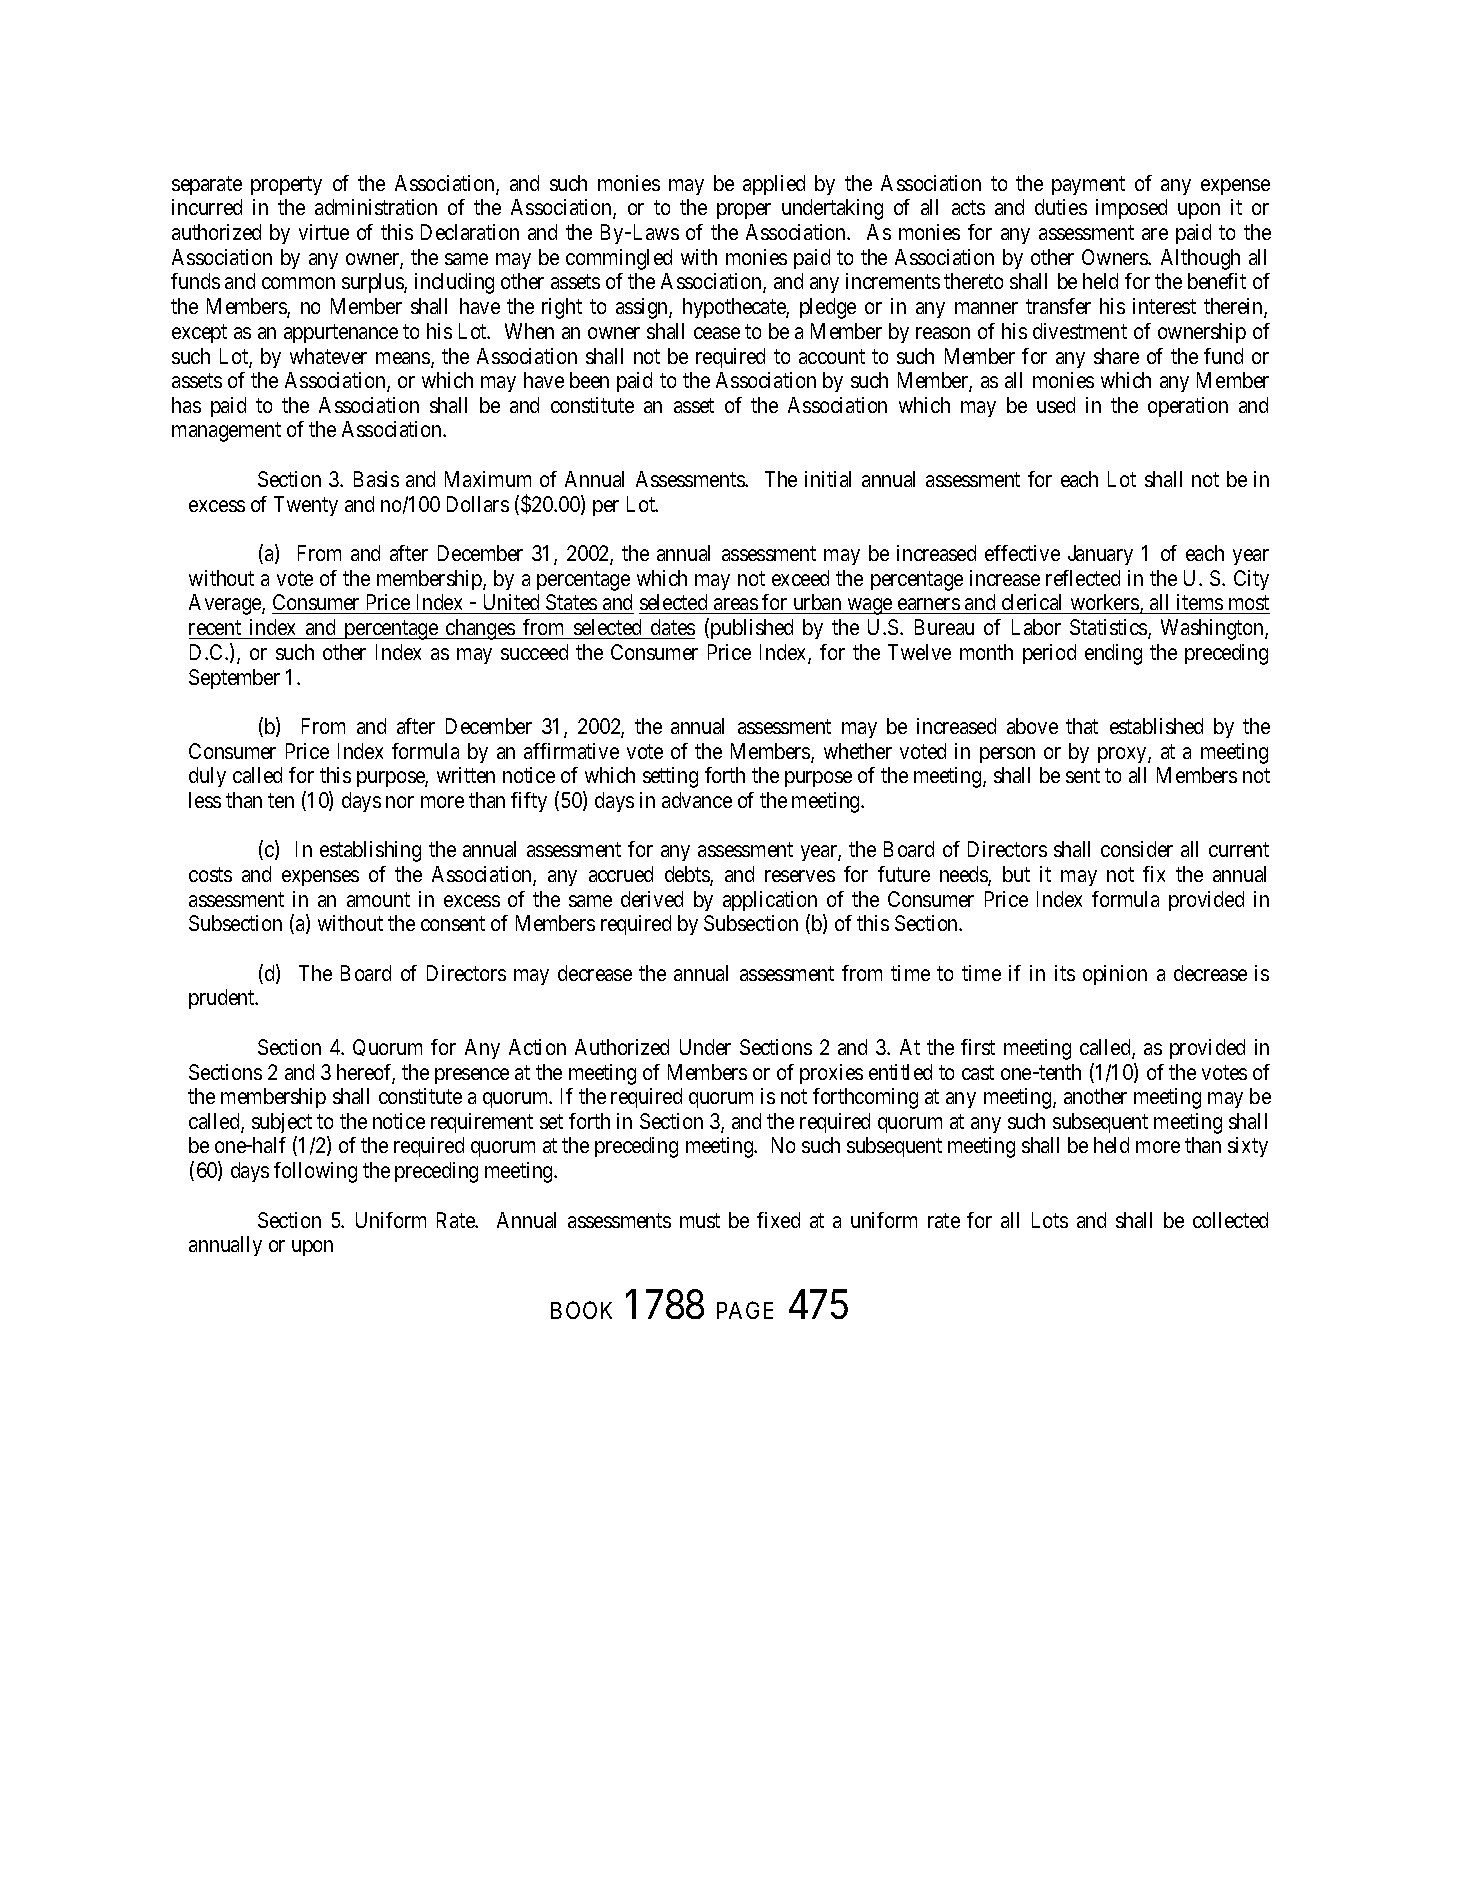 The height and width of the page is (1889, 1459). Describe the element at coordinates (324, 232) in the page. I see `virtue` at that location.
